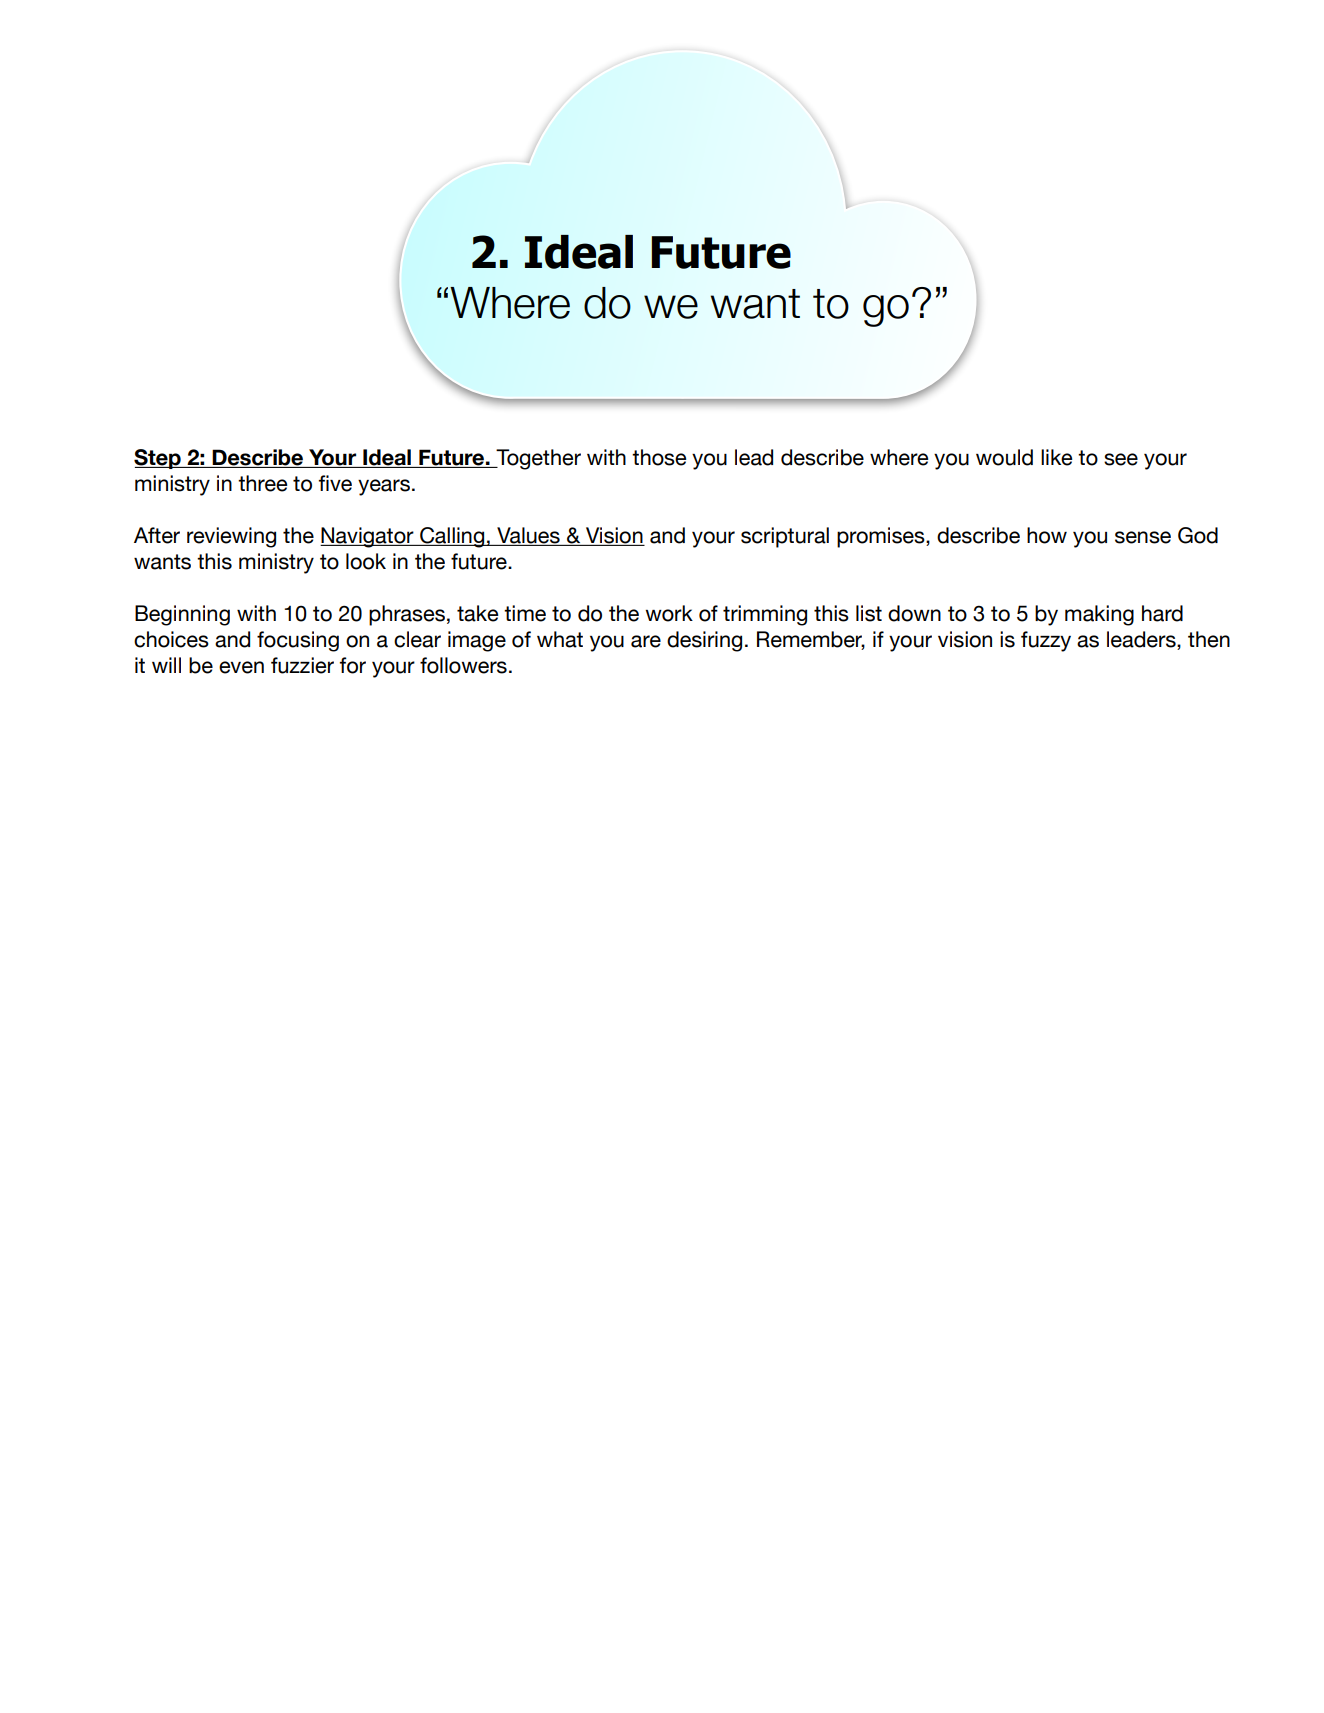 The height and width of the document is (1713, 1324). Describe the element at coordinates (704, 641) in the document. I see `desiring` at that location.
